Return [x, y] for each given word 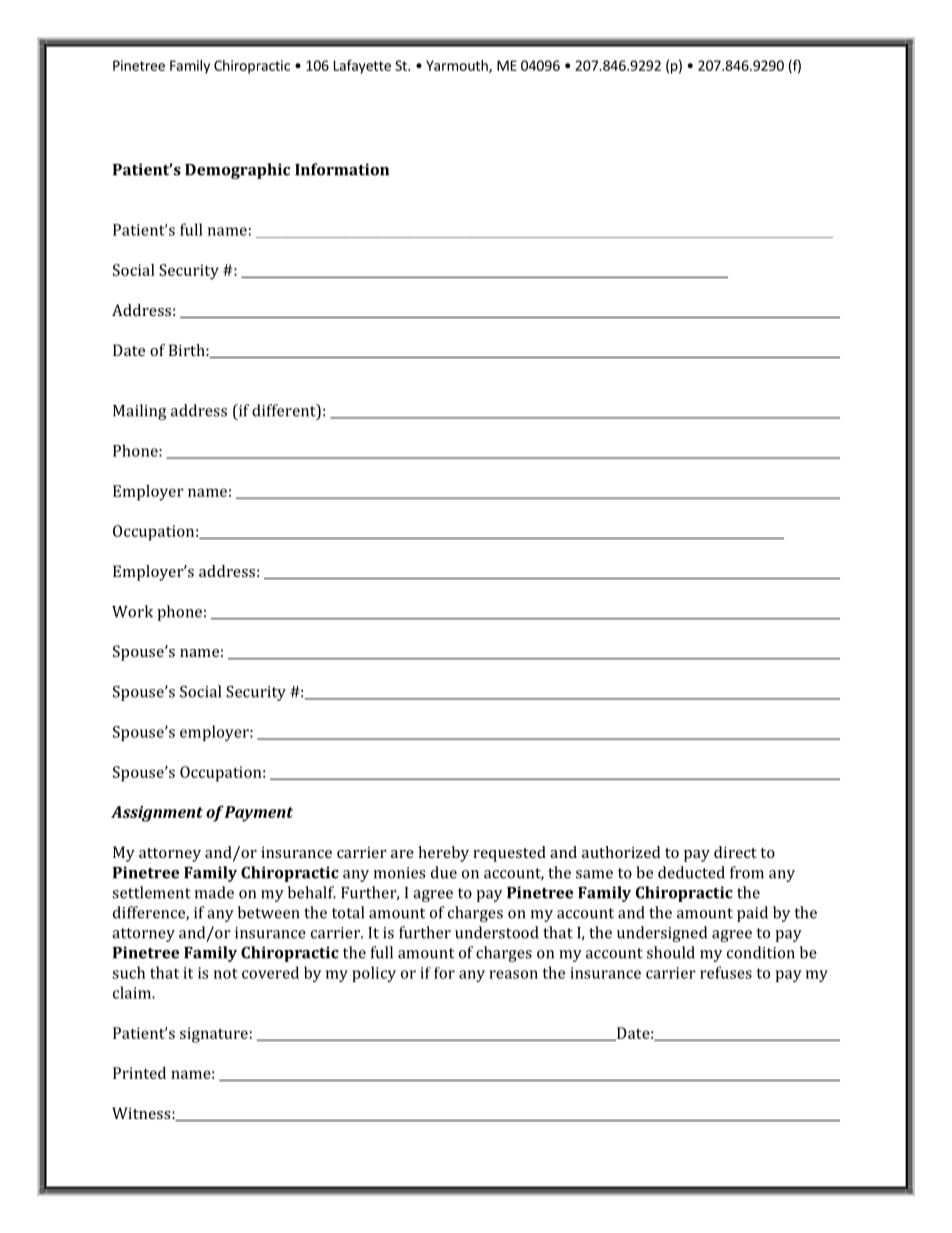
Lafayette [362, 67]
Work [132, 611]
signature [214, 1035]
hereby [443, 854]
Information [342, 169]
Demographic [237, 171]
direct [735, 852]
